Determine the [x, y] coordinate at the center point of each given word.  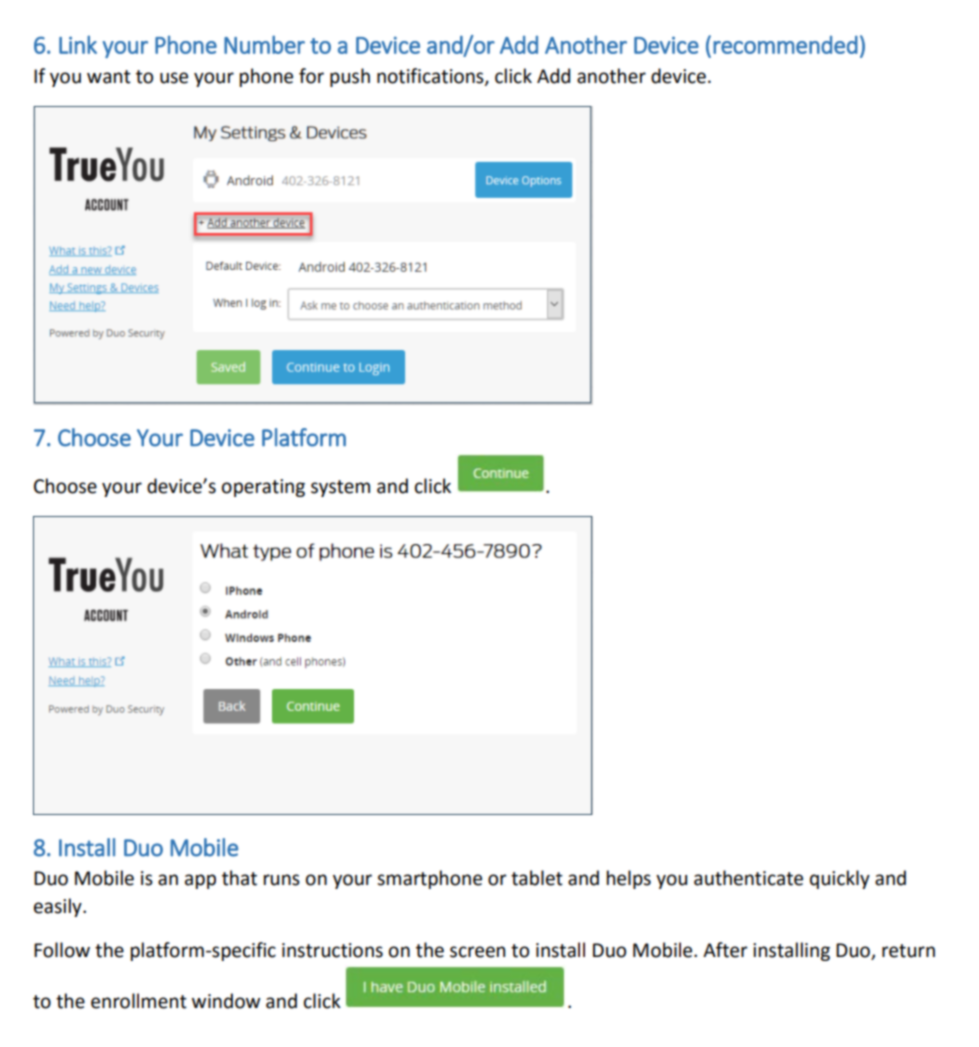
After [725, 950]
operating [263, 488]
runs [282, 880]
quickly [840, 879]
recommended [785, 45]
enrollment [139, 1001]
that [239, 878]
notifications [431, 76]
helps [629, 879]
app [200, 881]
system [340, 488]
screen [477, 952]
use [174, 78]
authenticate [748, 878]
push [350, 77]
